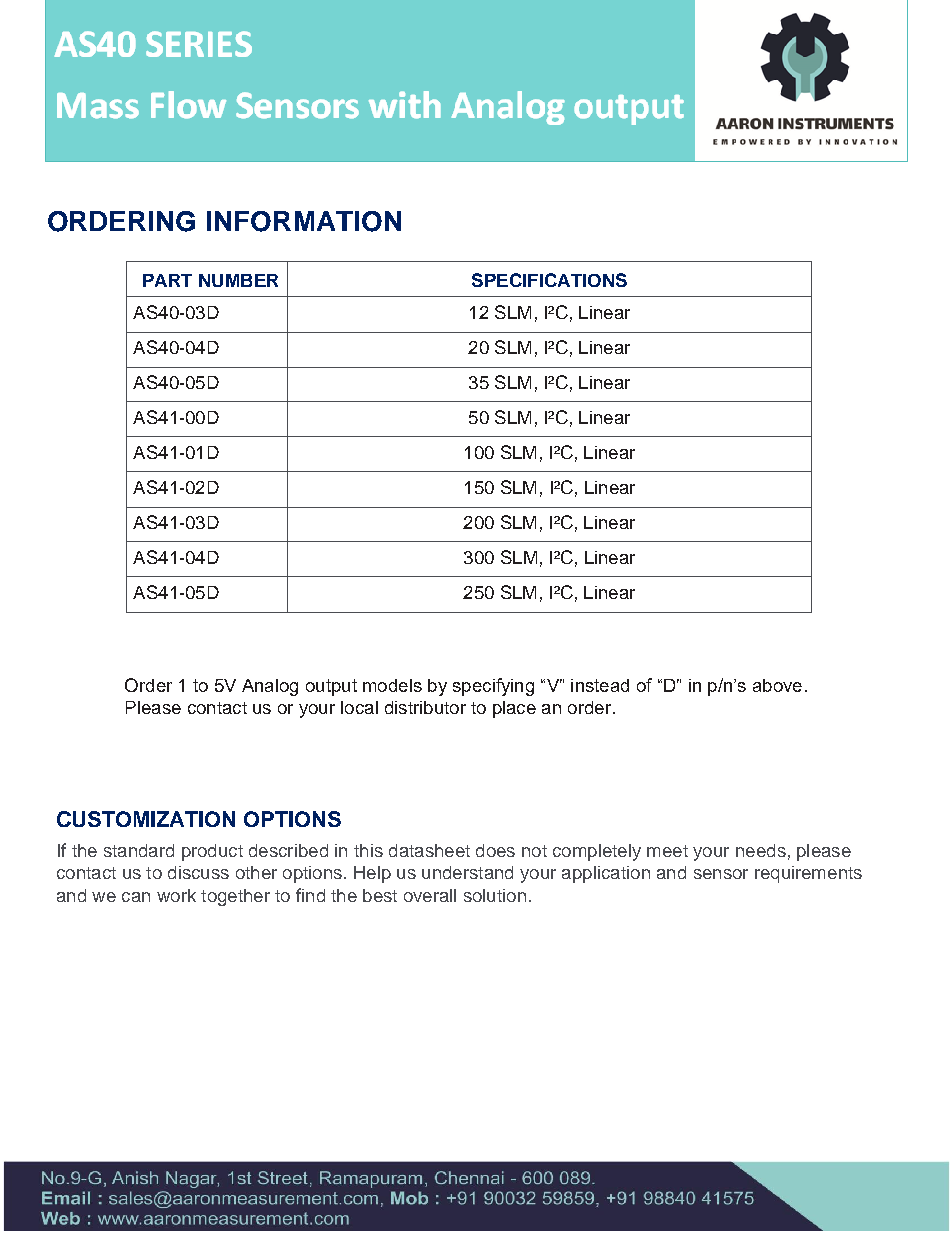 The height and width of the screenshot is (1233, 952). What do you see at coordinates (304, 221) in the screenshot?
I see `INFORMATION` at bounding box center [304, 221].
